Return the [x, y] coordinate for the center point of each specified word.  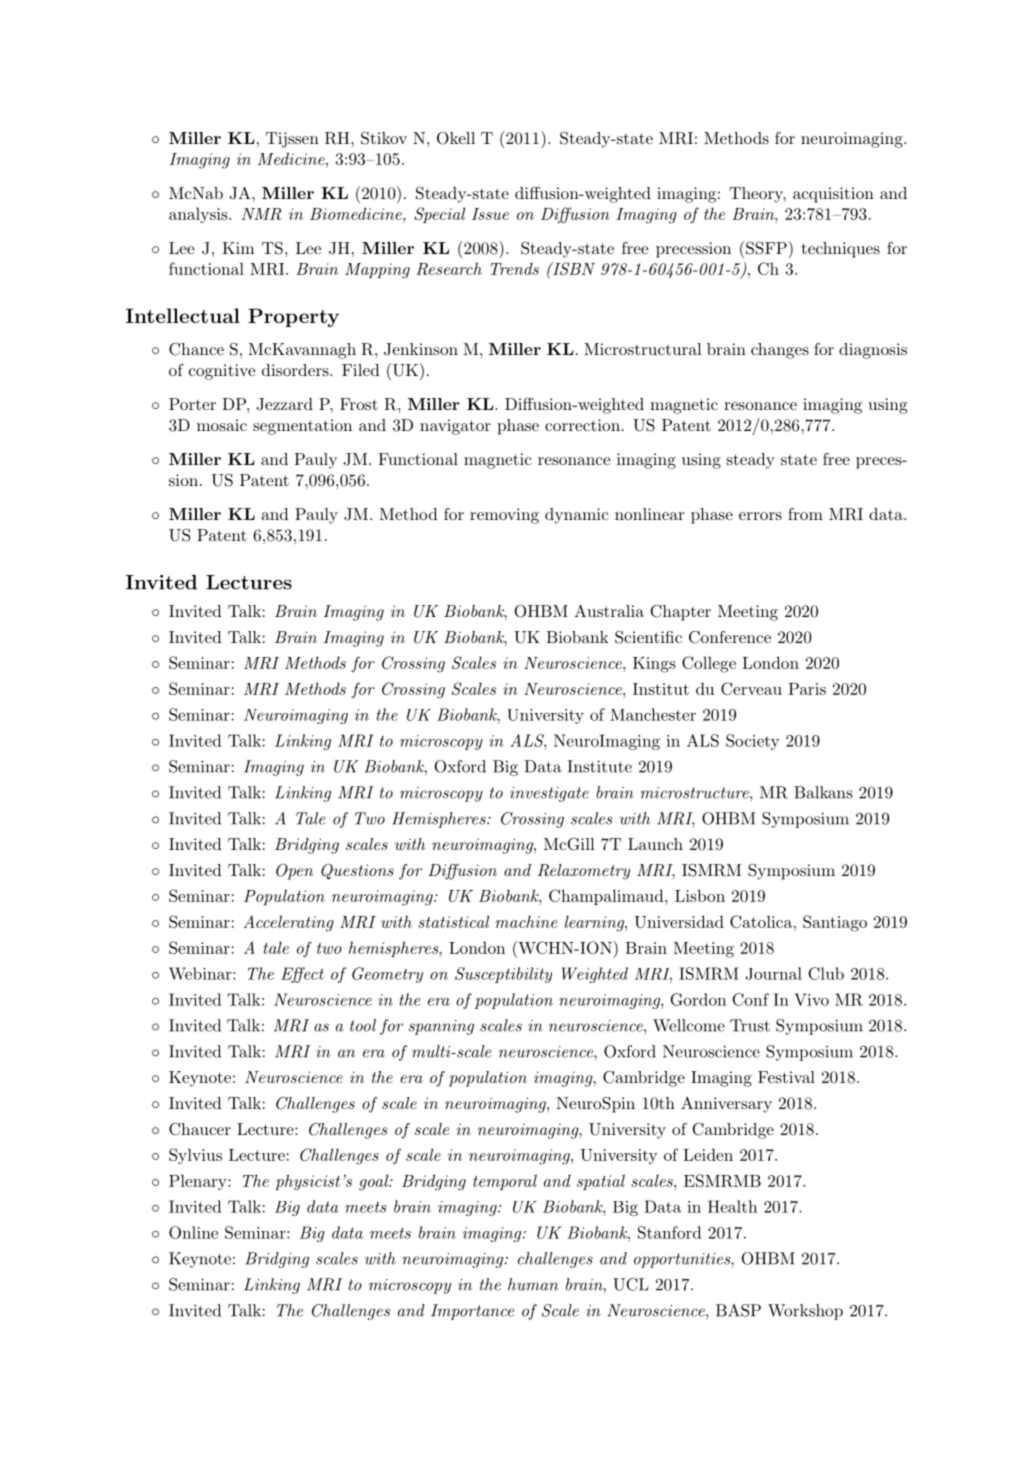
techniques [840, 250]
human [533, 1284]
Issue [490, 214]
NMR [261, 214]
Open [294, 872]
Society [752, 742]
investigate [549, 794]
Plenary [199, 1182]
